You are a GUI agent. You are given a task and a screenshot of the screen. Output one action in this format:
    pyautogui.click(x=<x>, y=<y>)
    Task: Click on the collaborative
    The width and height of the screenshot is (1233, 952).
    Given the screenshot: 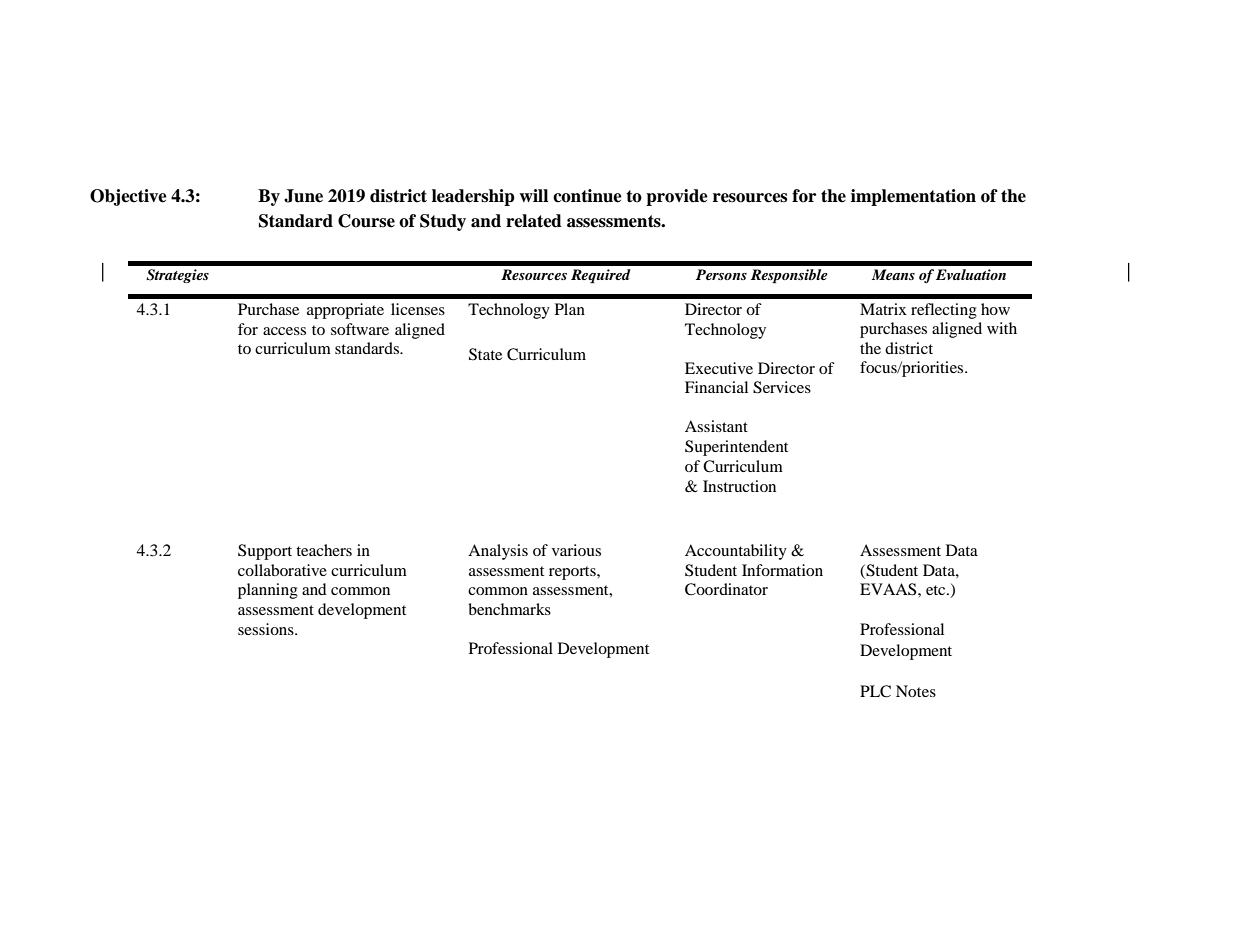 What is the action you would take?
    pyautogui.click(x=282, y=570)
